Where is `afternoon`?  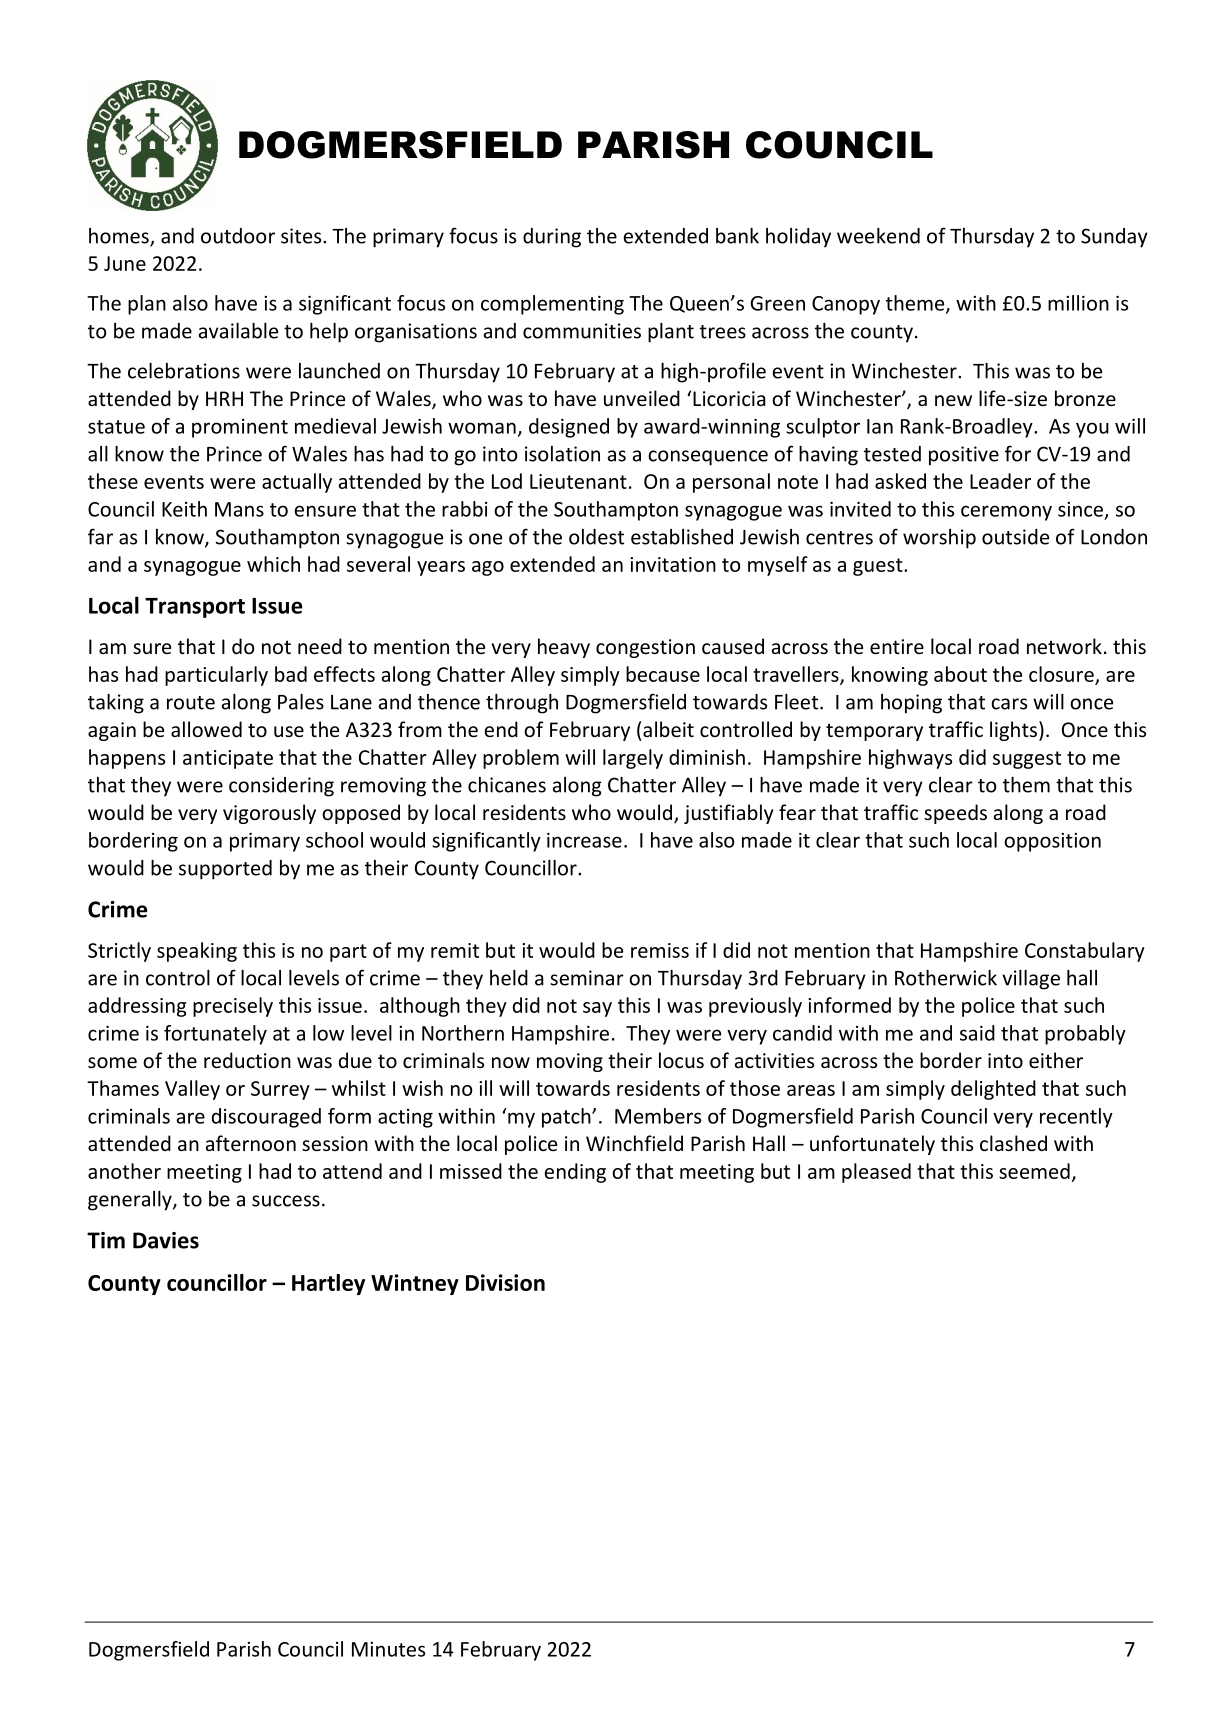
afternoon is located at coordinates (251, 1143).
